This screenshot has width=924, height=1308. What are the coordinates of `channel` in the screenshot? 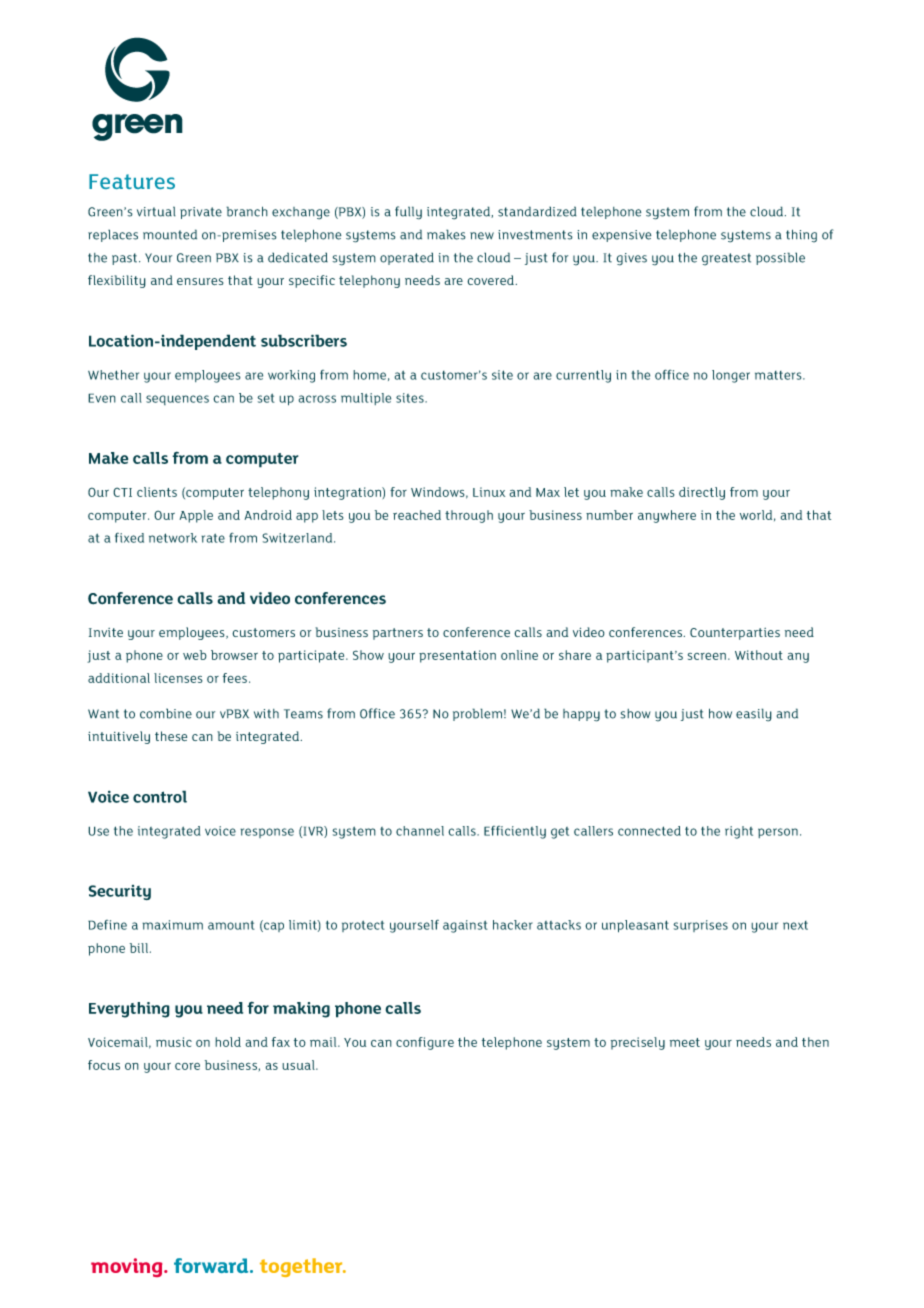 It's located at (420, 831).
